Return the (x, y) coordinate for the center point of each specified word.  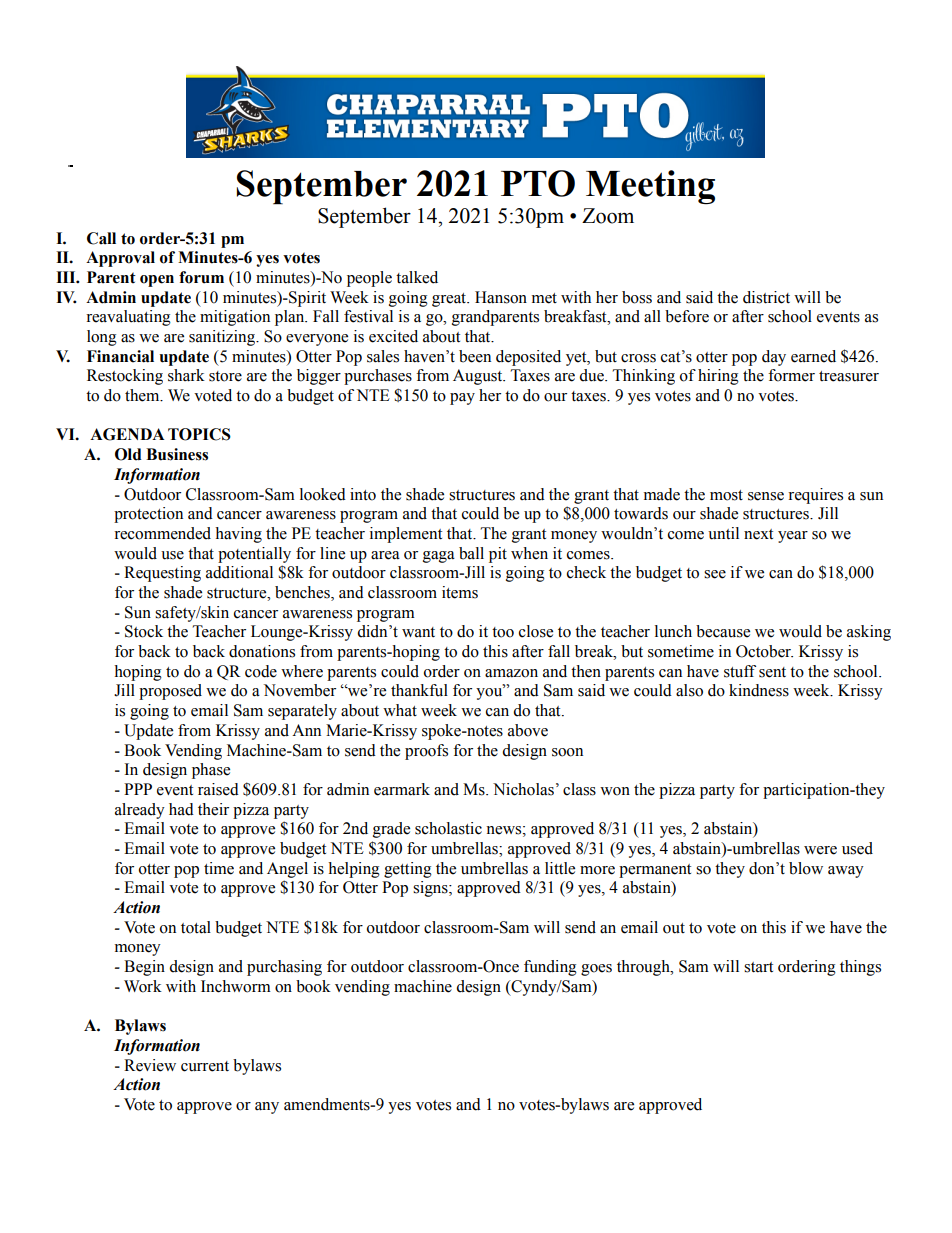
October (764, 651)
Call (101, 238)
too (503, 632)
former (791, 375)
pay (462, 399)
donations (262, 651)
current (205, 1066)
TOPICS (199, 434)
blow (806, 868)
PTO (538, 183)
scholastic (448, 828)
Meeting (650, 187)
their (213, 809)
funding (550, 968)
